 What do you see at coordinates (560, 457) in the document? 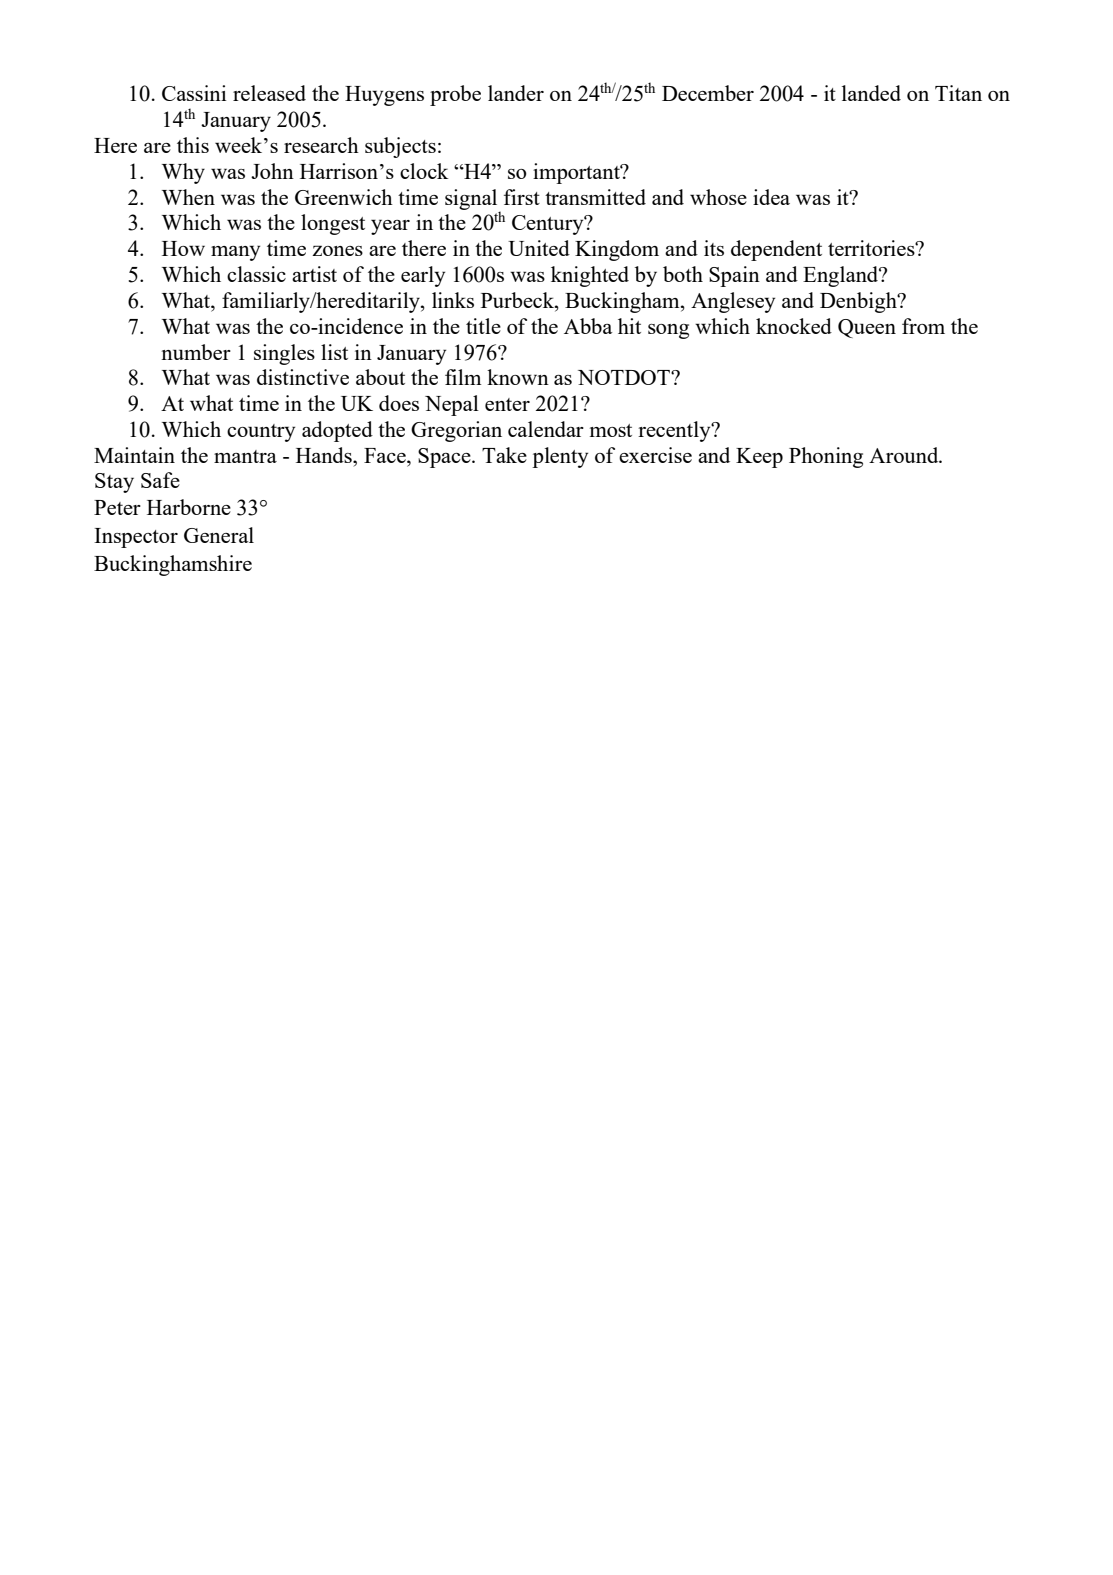
I see `plenty` at bounding box center [560, 457].
